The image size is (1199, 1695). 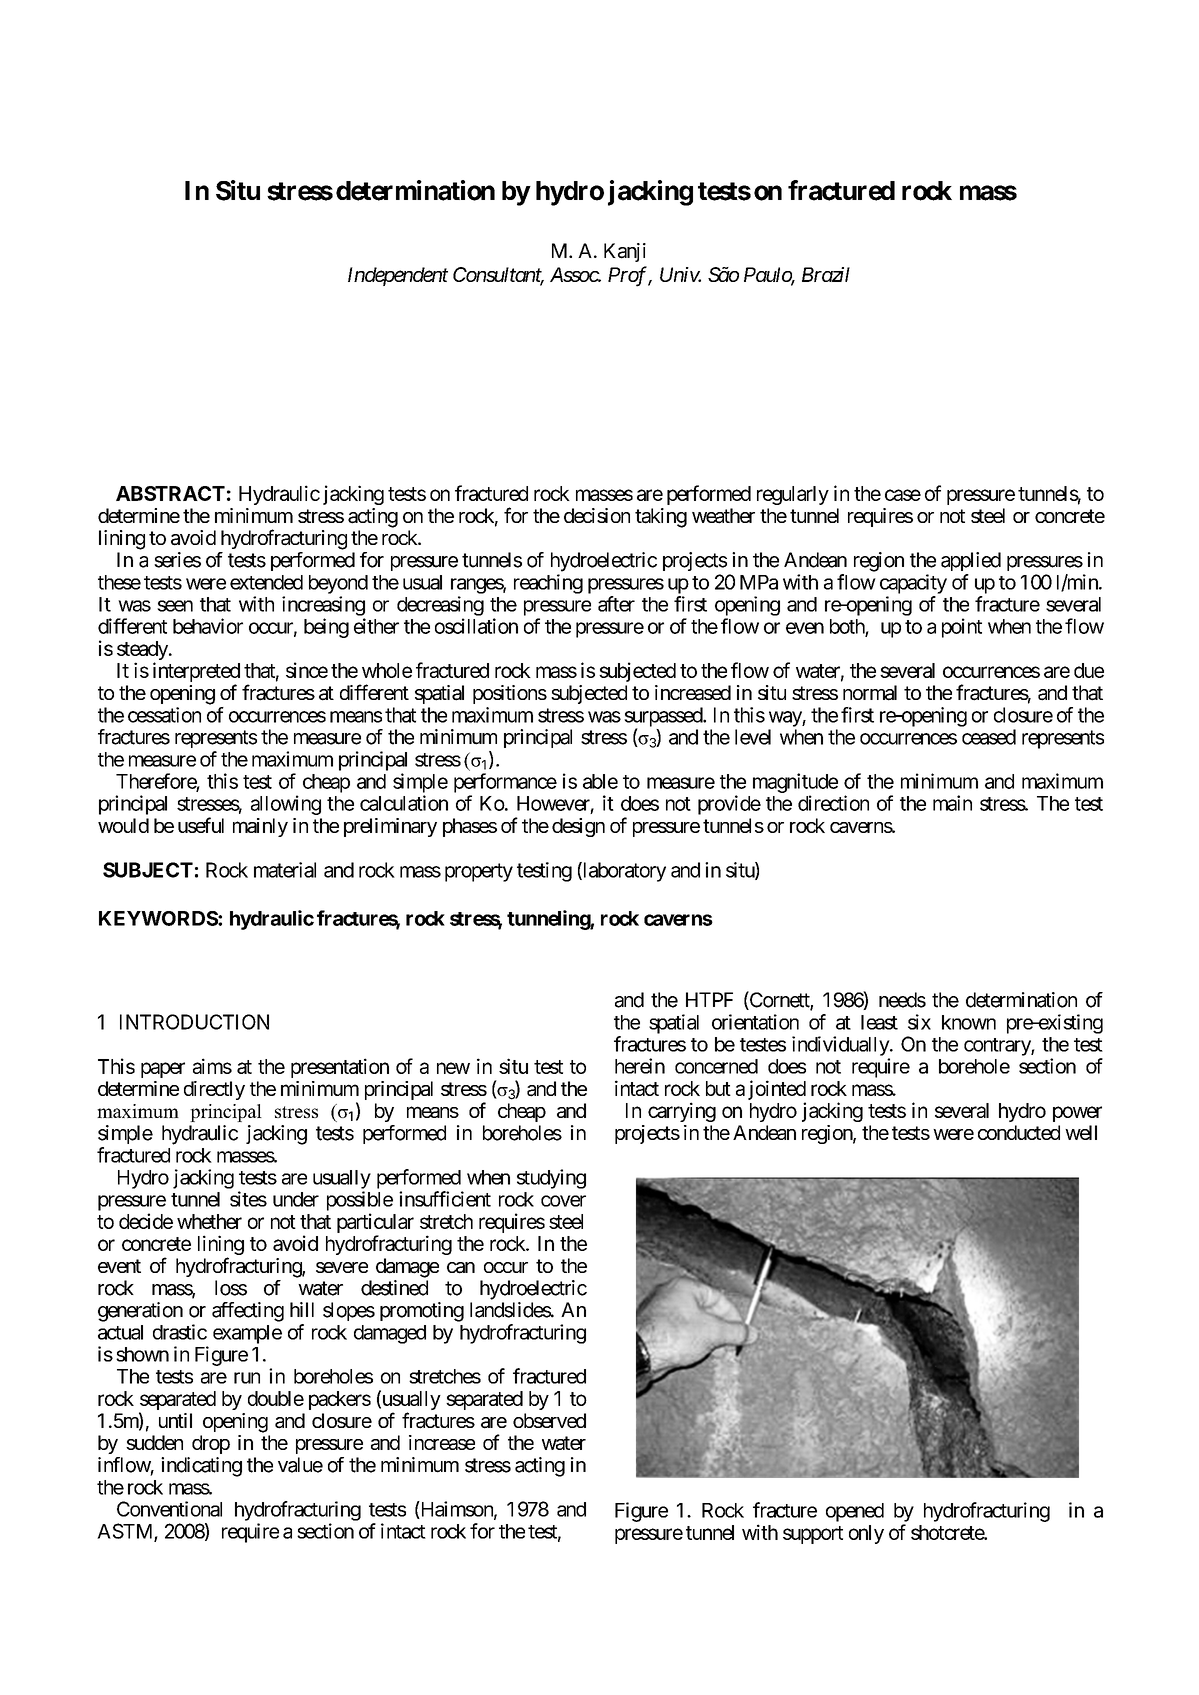 I want to click on conducted, so click(x=1019, y=1132).
